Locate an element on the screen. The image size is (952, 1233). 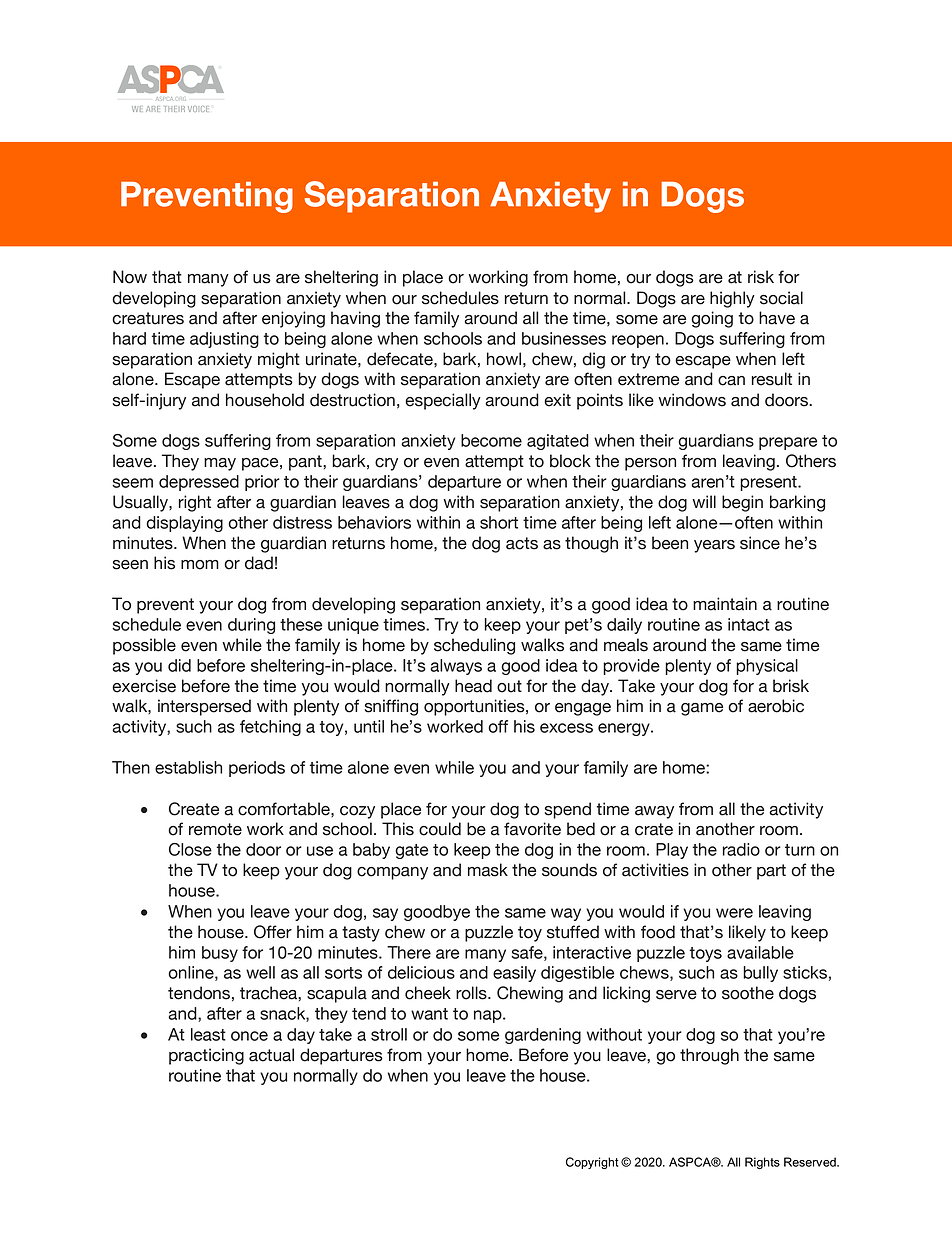
radio is located at coordinates (741, 849).
